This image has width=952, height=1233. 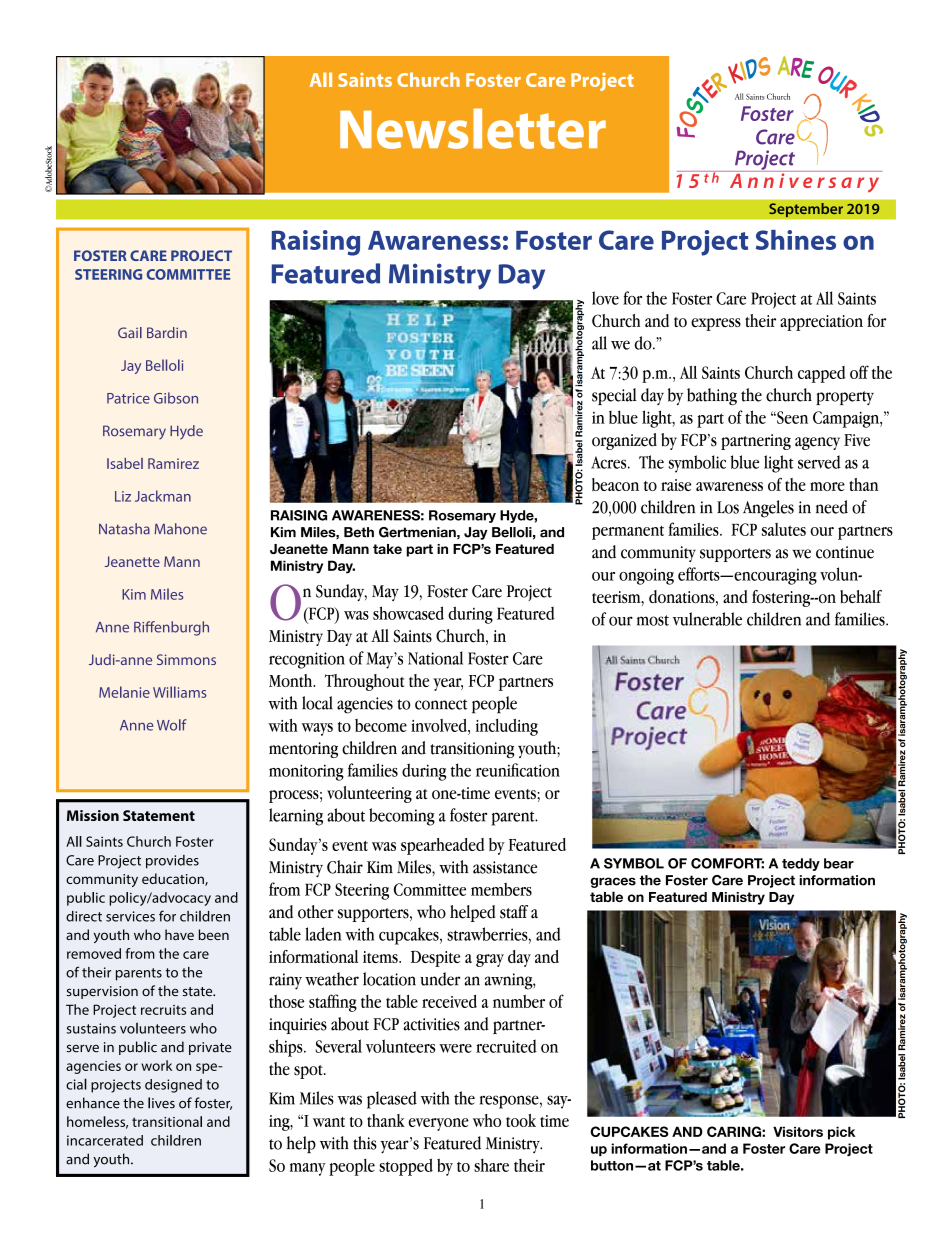 What do you see at coordinates (473, 128) in the image?
I see `Newsletter` at bounding box center [473, 128].
